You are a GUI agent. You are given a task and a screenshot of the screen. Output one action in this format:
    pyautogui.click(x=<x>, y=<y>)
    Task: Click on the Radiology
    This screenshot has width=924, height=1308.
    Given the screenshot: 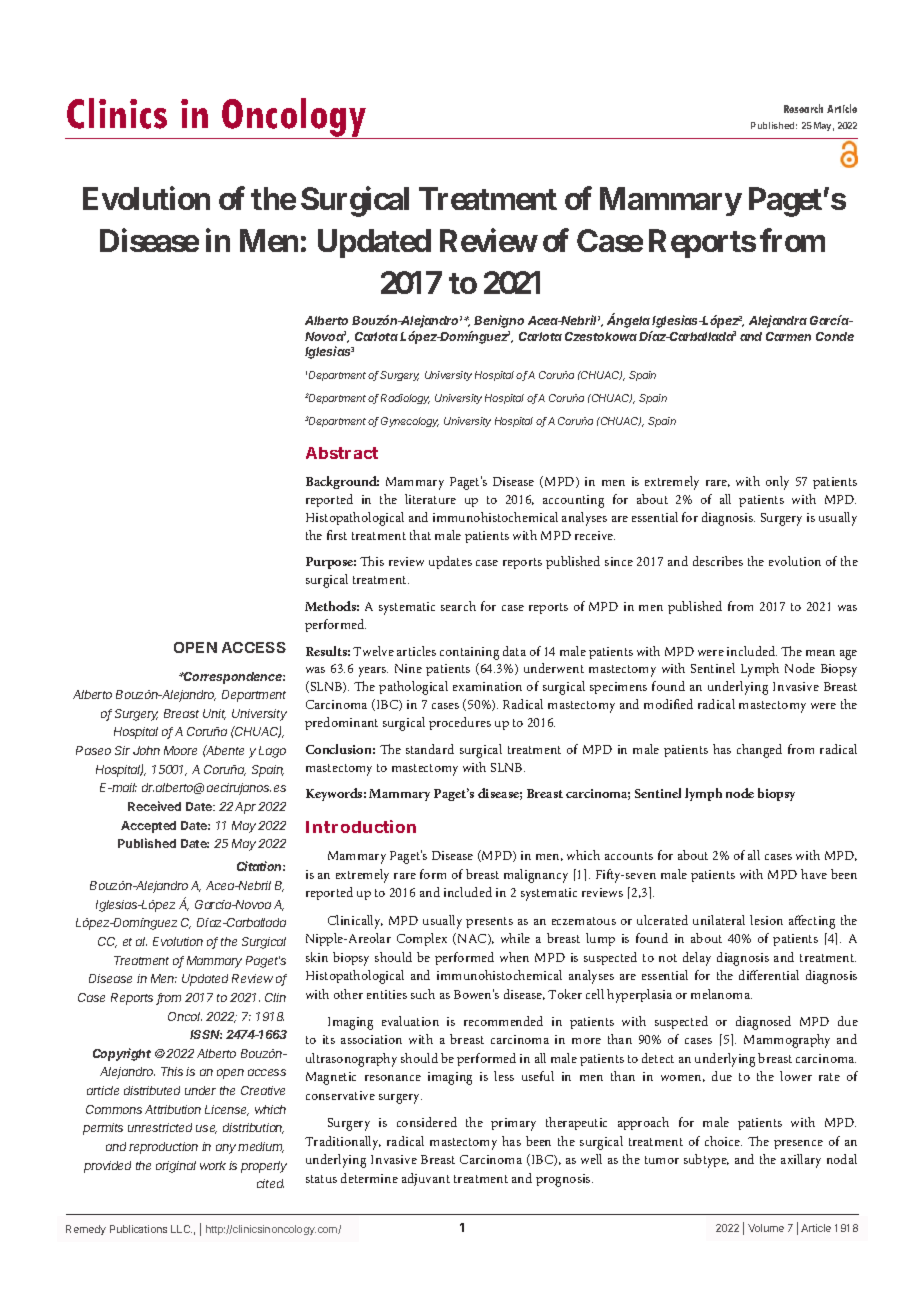 What is the action you would take?
    pyautogui.click(x=405, y=399)
